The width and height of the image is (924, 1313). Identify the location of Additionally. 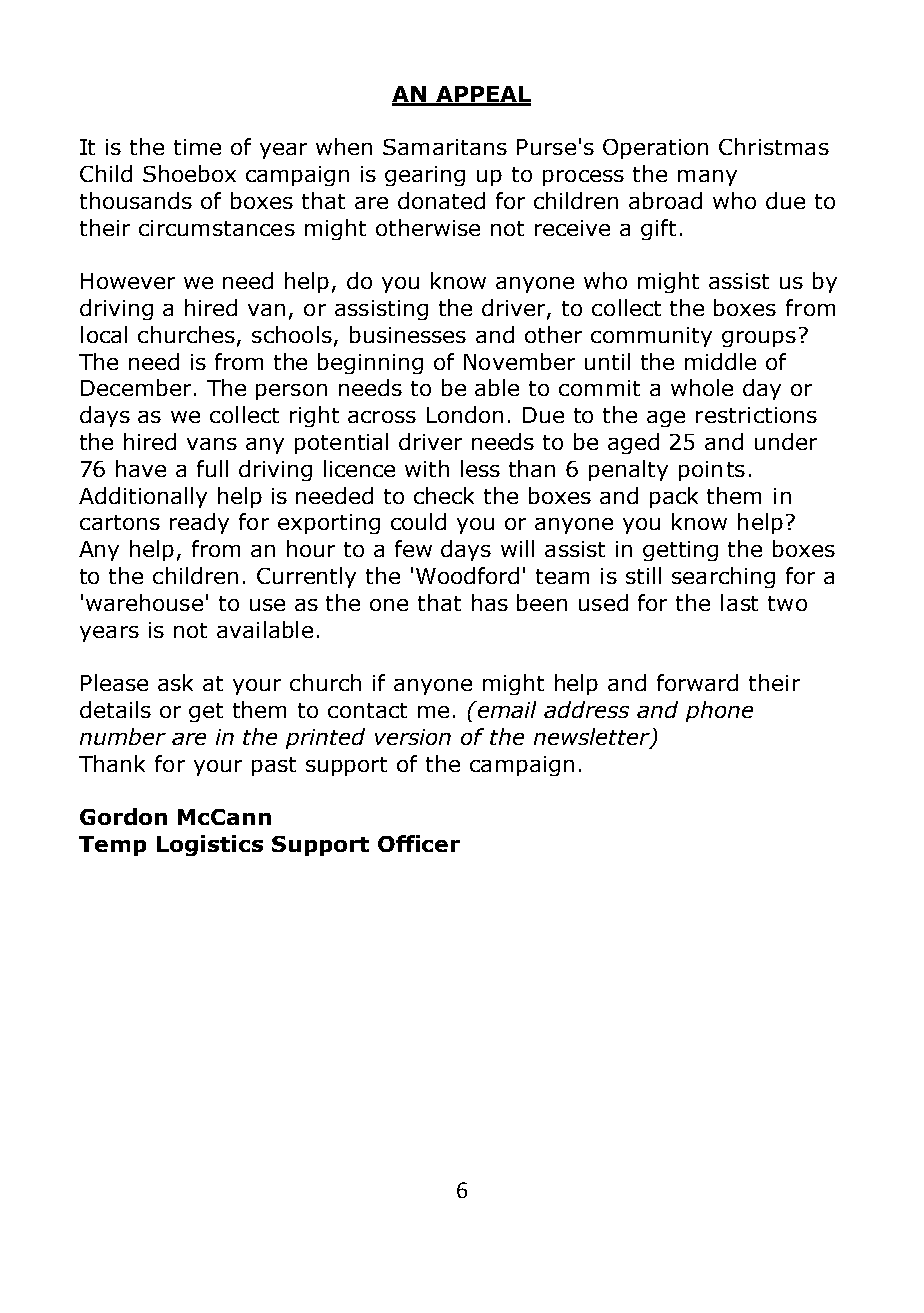
(143, 497).
